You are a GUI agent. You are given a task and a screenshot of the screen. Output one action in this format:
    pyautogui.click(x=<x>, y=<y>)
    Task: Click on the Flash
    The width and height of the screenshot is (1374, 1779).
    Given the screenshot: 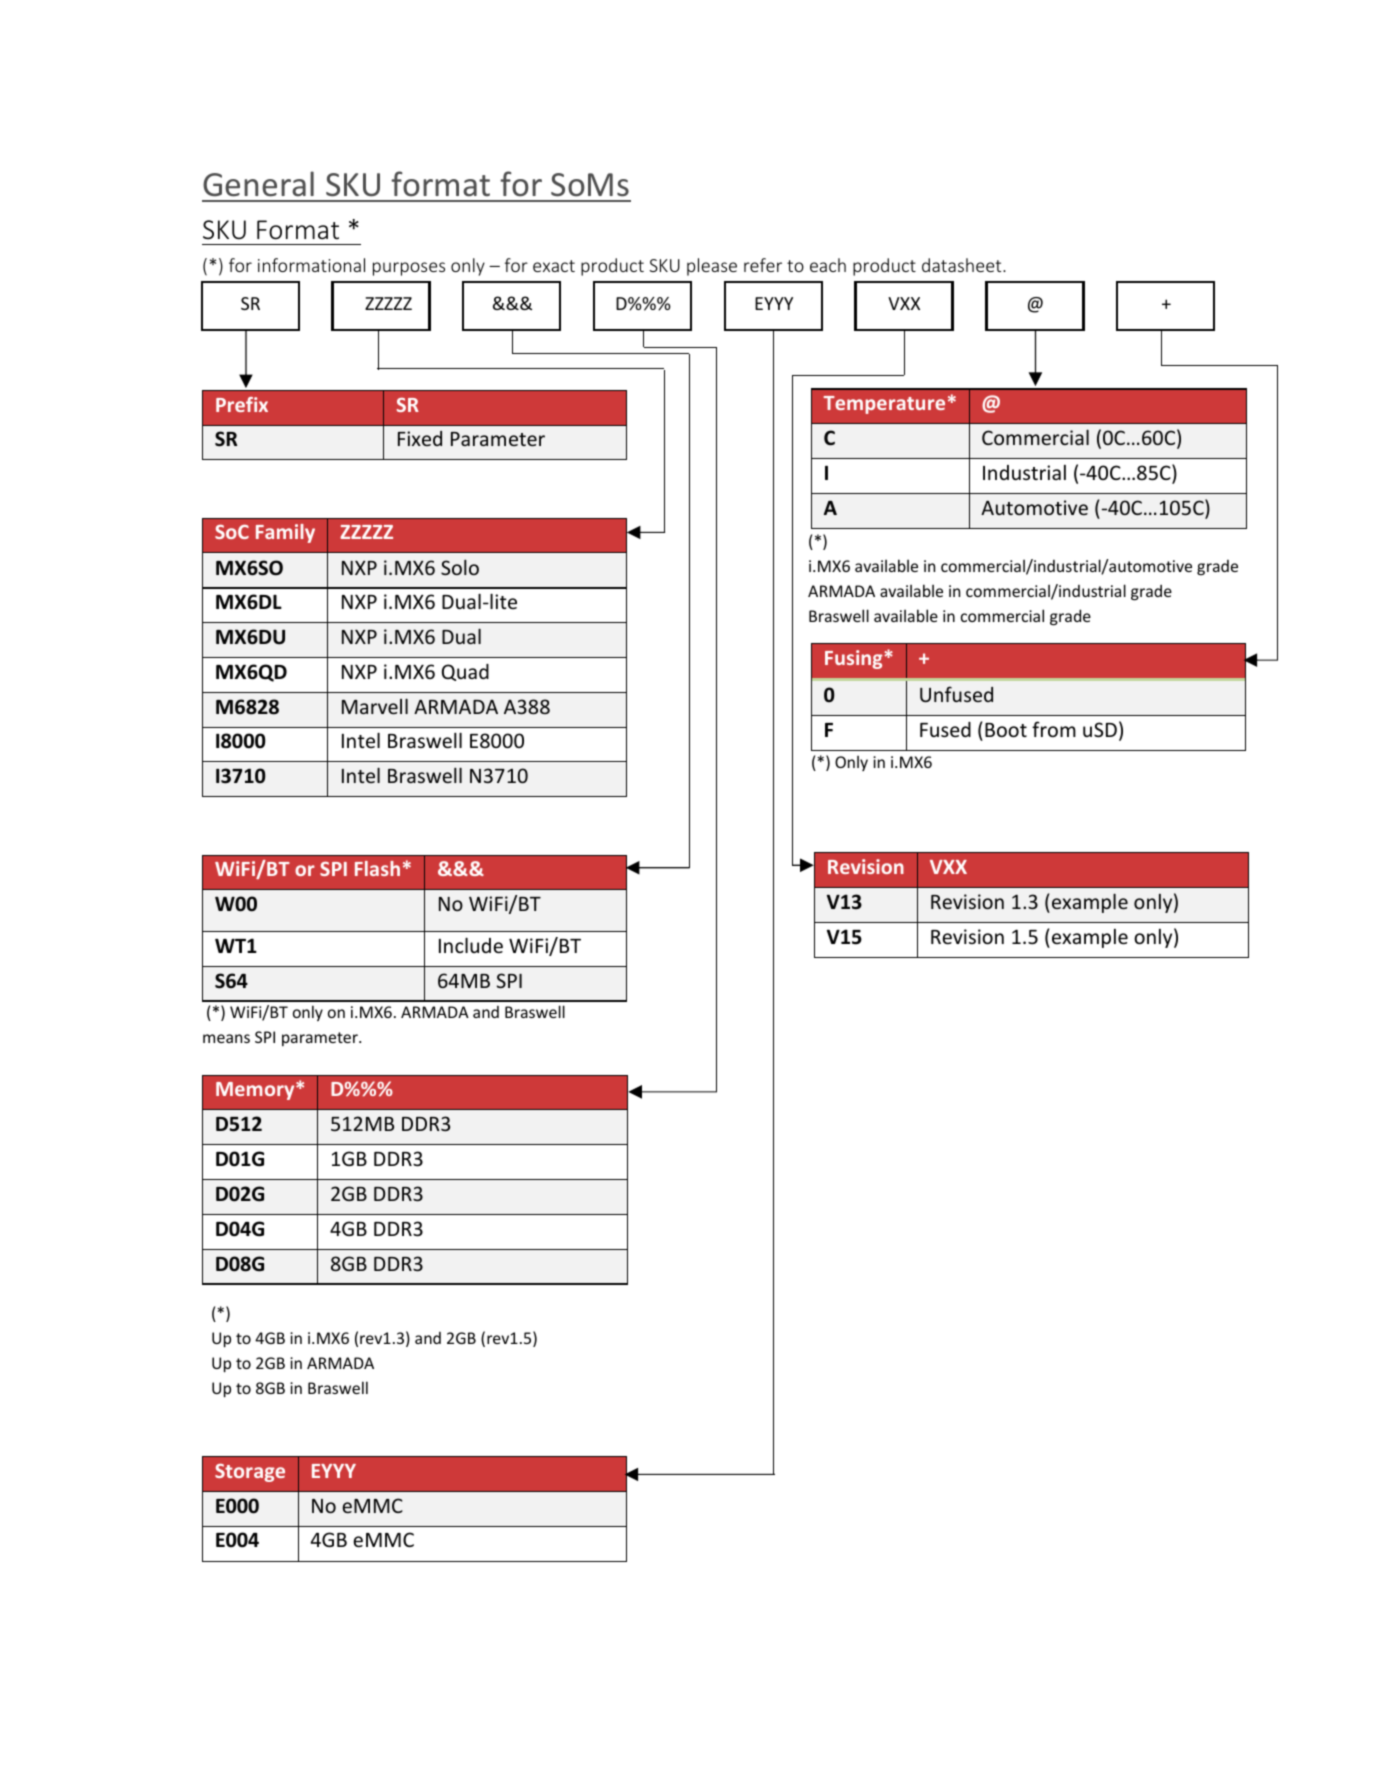 What is the action you would take?
    pyautogui.click(x=377, y=868)
